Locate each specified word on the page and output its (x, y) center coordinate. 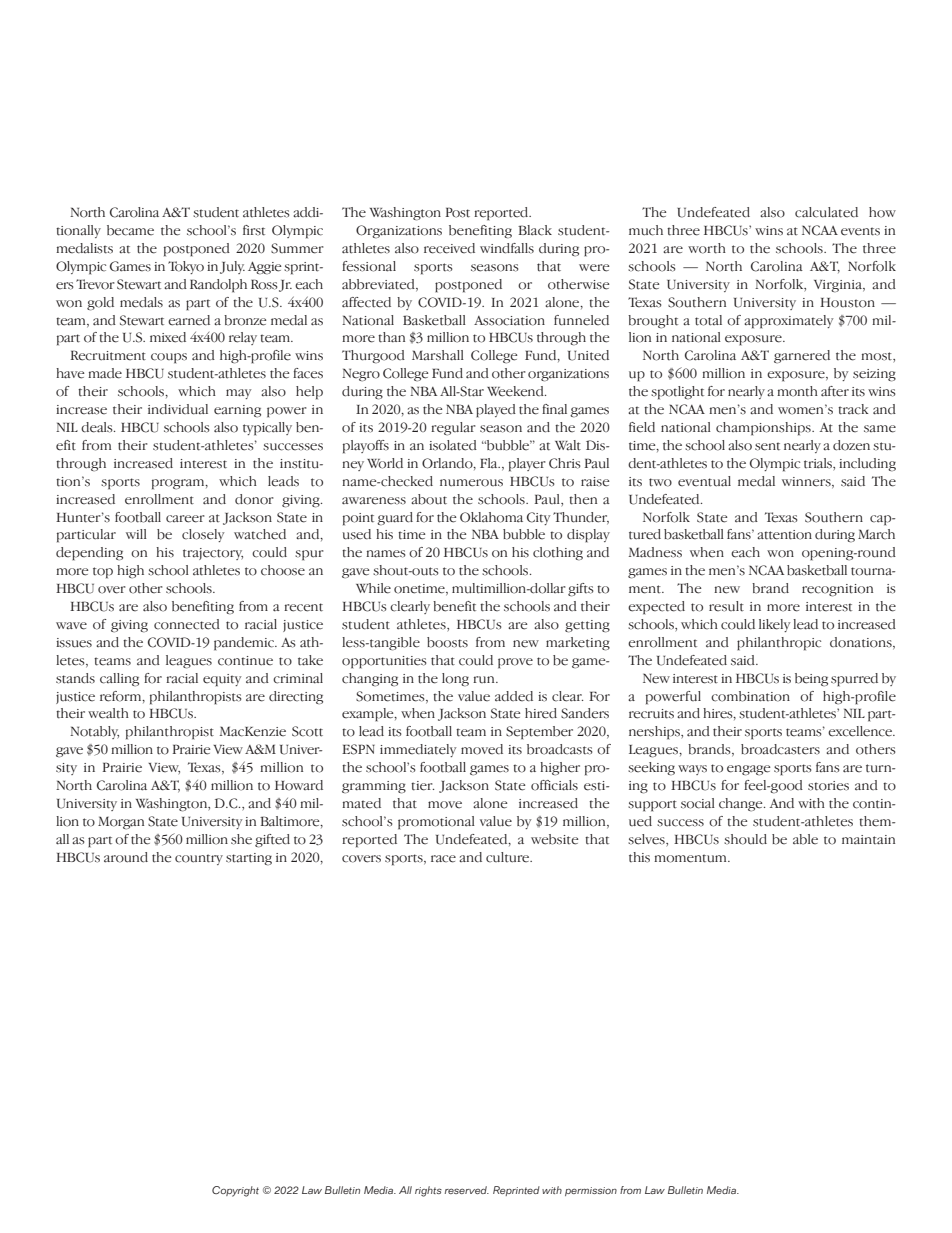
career (185, 519)
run (485, 679)
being (811, 680)
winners (807, 482)
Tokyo (186, 267)
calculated (826, 212)
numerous (471, 483)
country (199, 859)
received (449, 248)
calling (119, 680)
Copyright (235, 1191)
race (443, 859)
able (805, 839)
